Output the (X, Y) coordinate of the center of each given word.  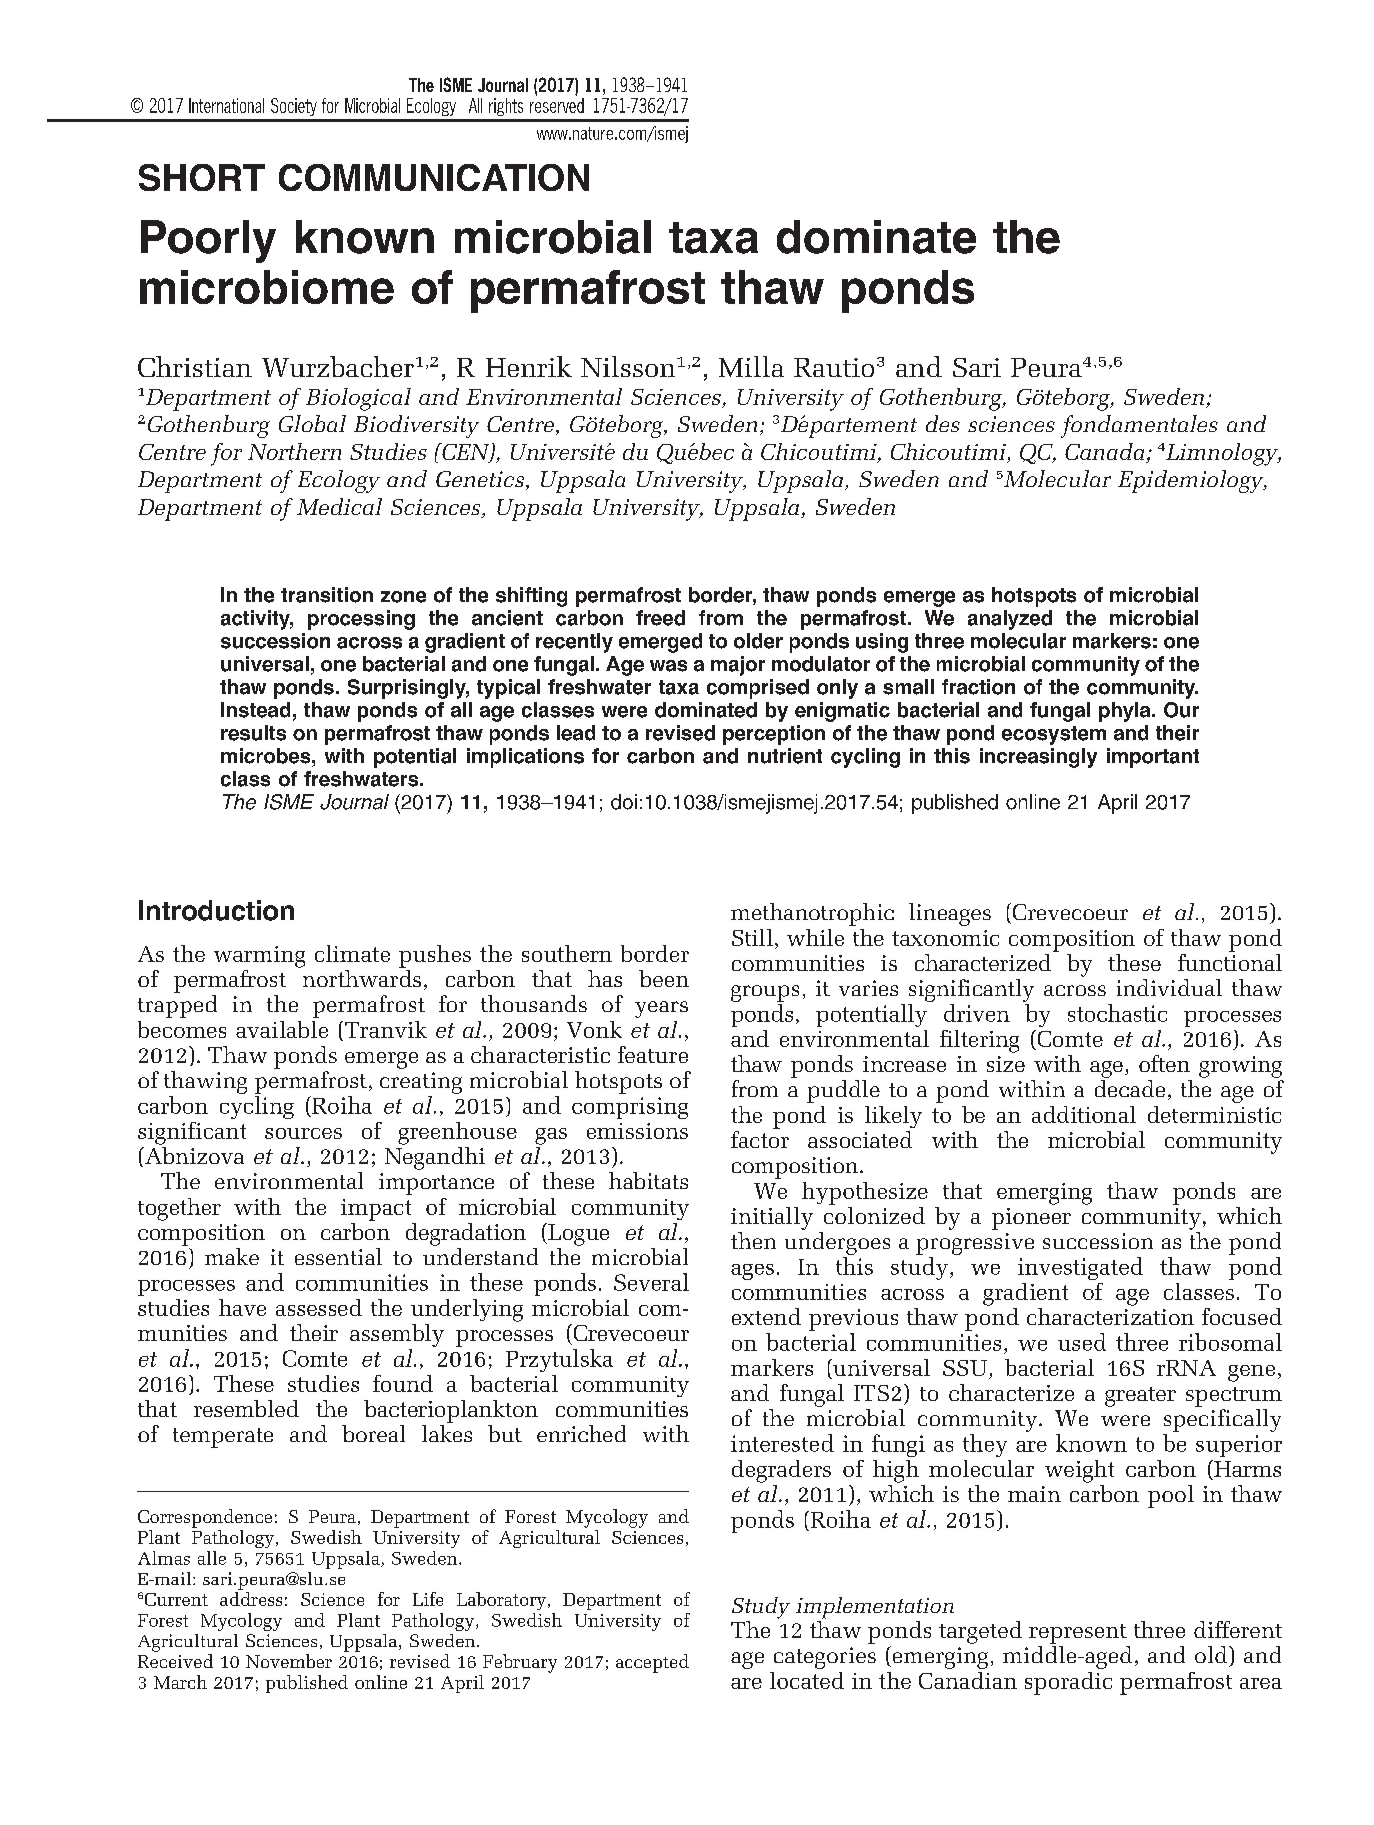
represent (1078, 1634)
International (226, 105)
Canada (1106, 453)
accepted (652, 1663)
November (289, 1661)
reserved (557, 104)
